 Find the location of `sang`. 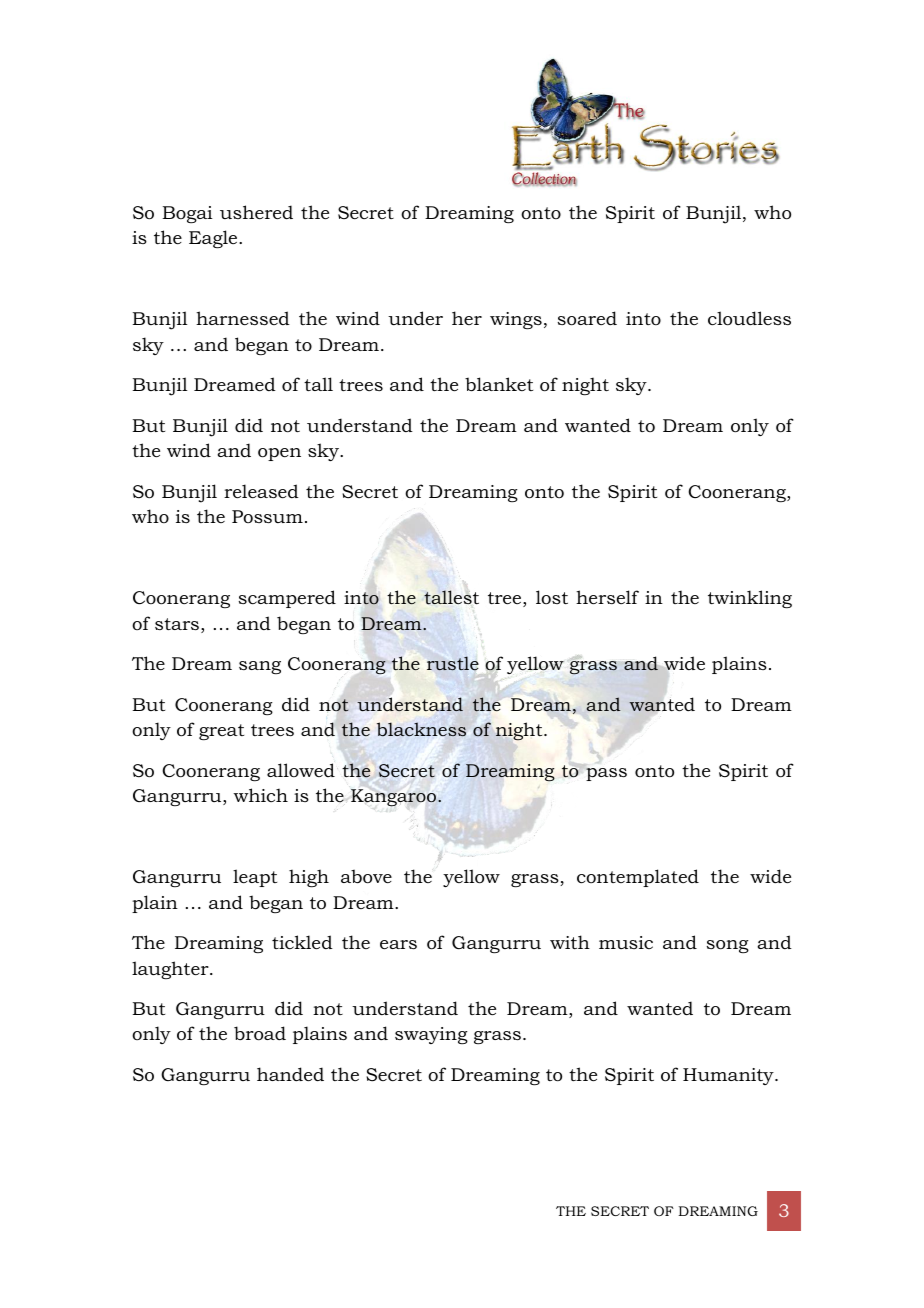

sang is located at coordinates (260, 667).
